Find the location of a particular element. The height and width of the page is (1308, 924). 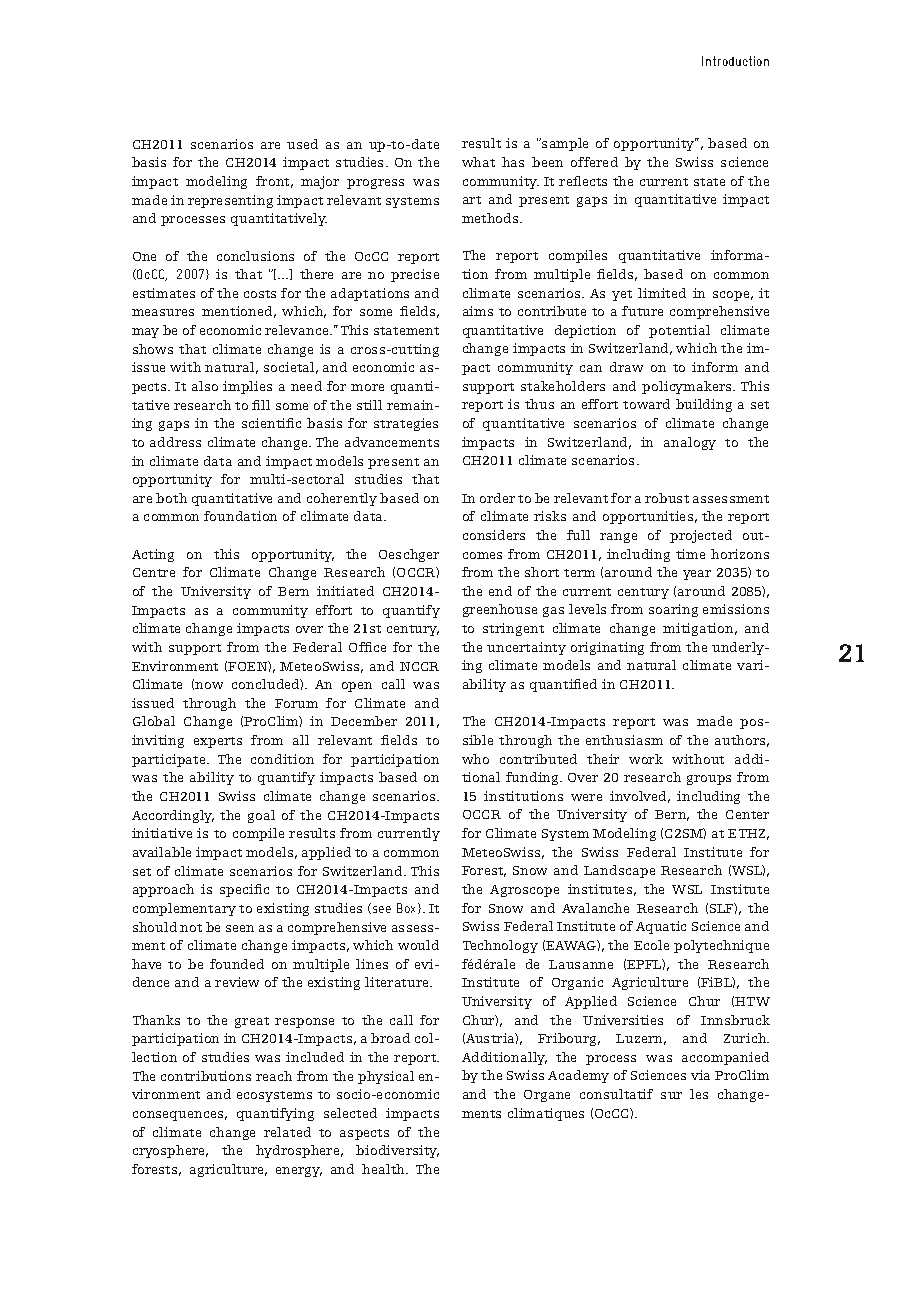

related is located at coordinates (287, 1132).
